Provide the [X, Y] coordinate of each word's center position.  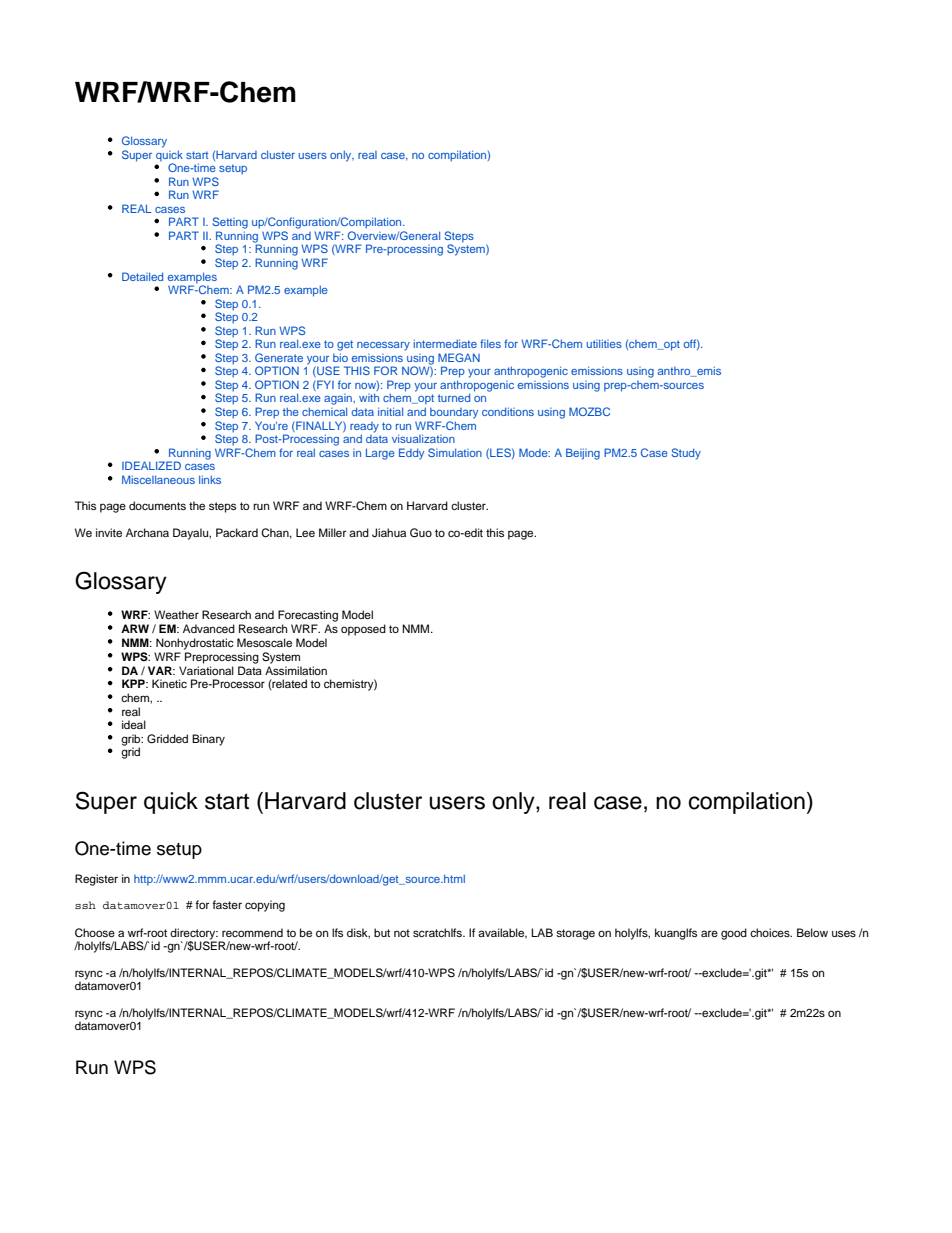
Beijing [583, 454]
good [734, 934]
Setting [230, 223]
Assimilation [296, 670]
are [709, 933]
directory [194, 935]
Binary [208, 740]
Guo [421, 533]
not [402, 933]
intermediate [445, 343]
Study [686, 454]
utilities [604, 343]
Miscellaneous [158, 479]
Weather [176, 614]
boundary [454, 413]
